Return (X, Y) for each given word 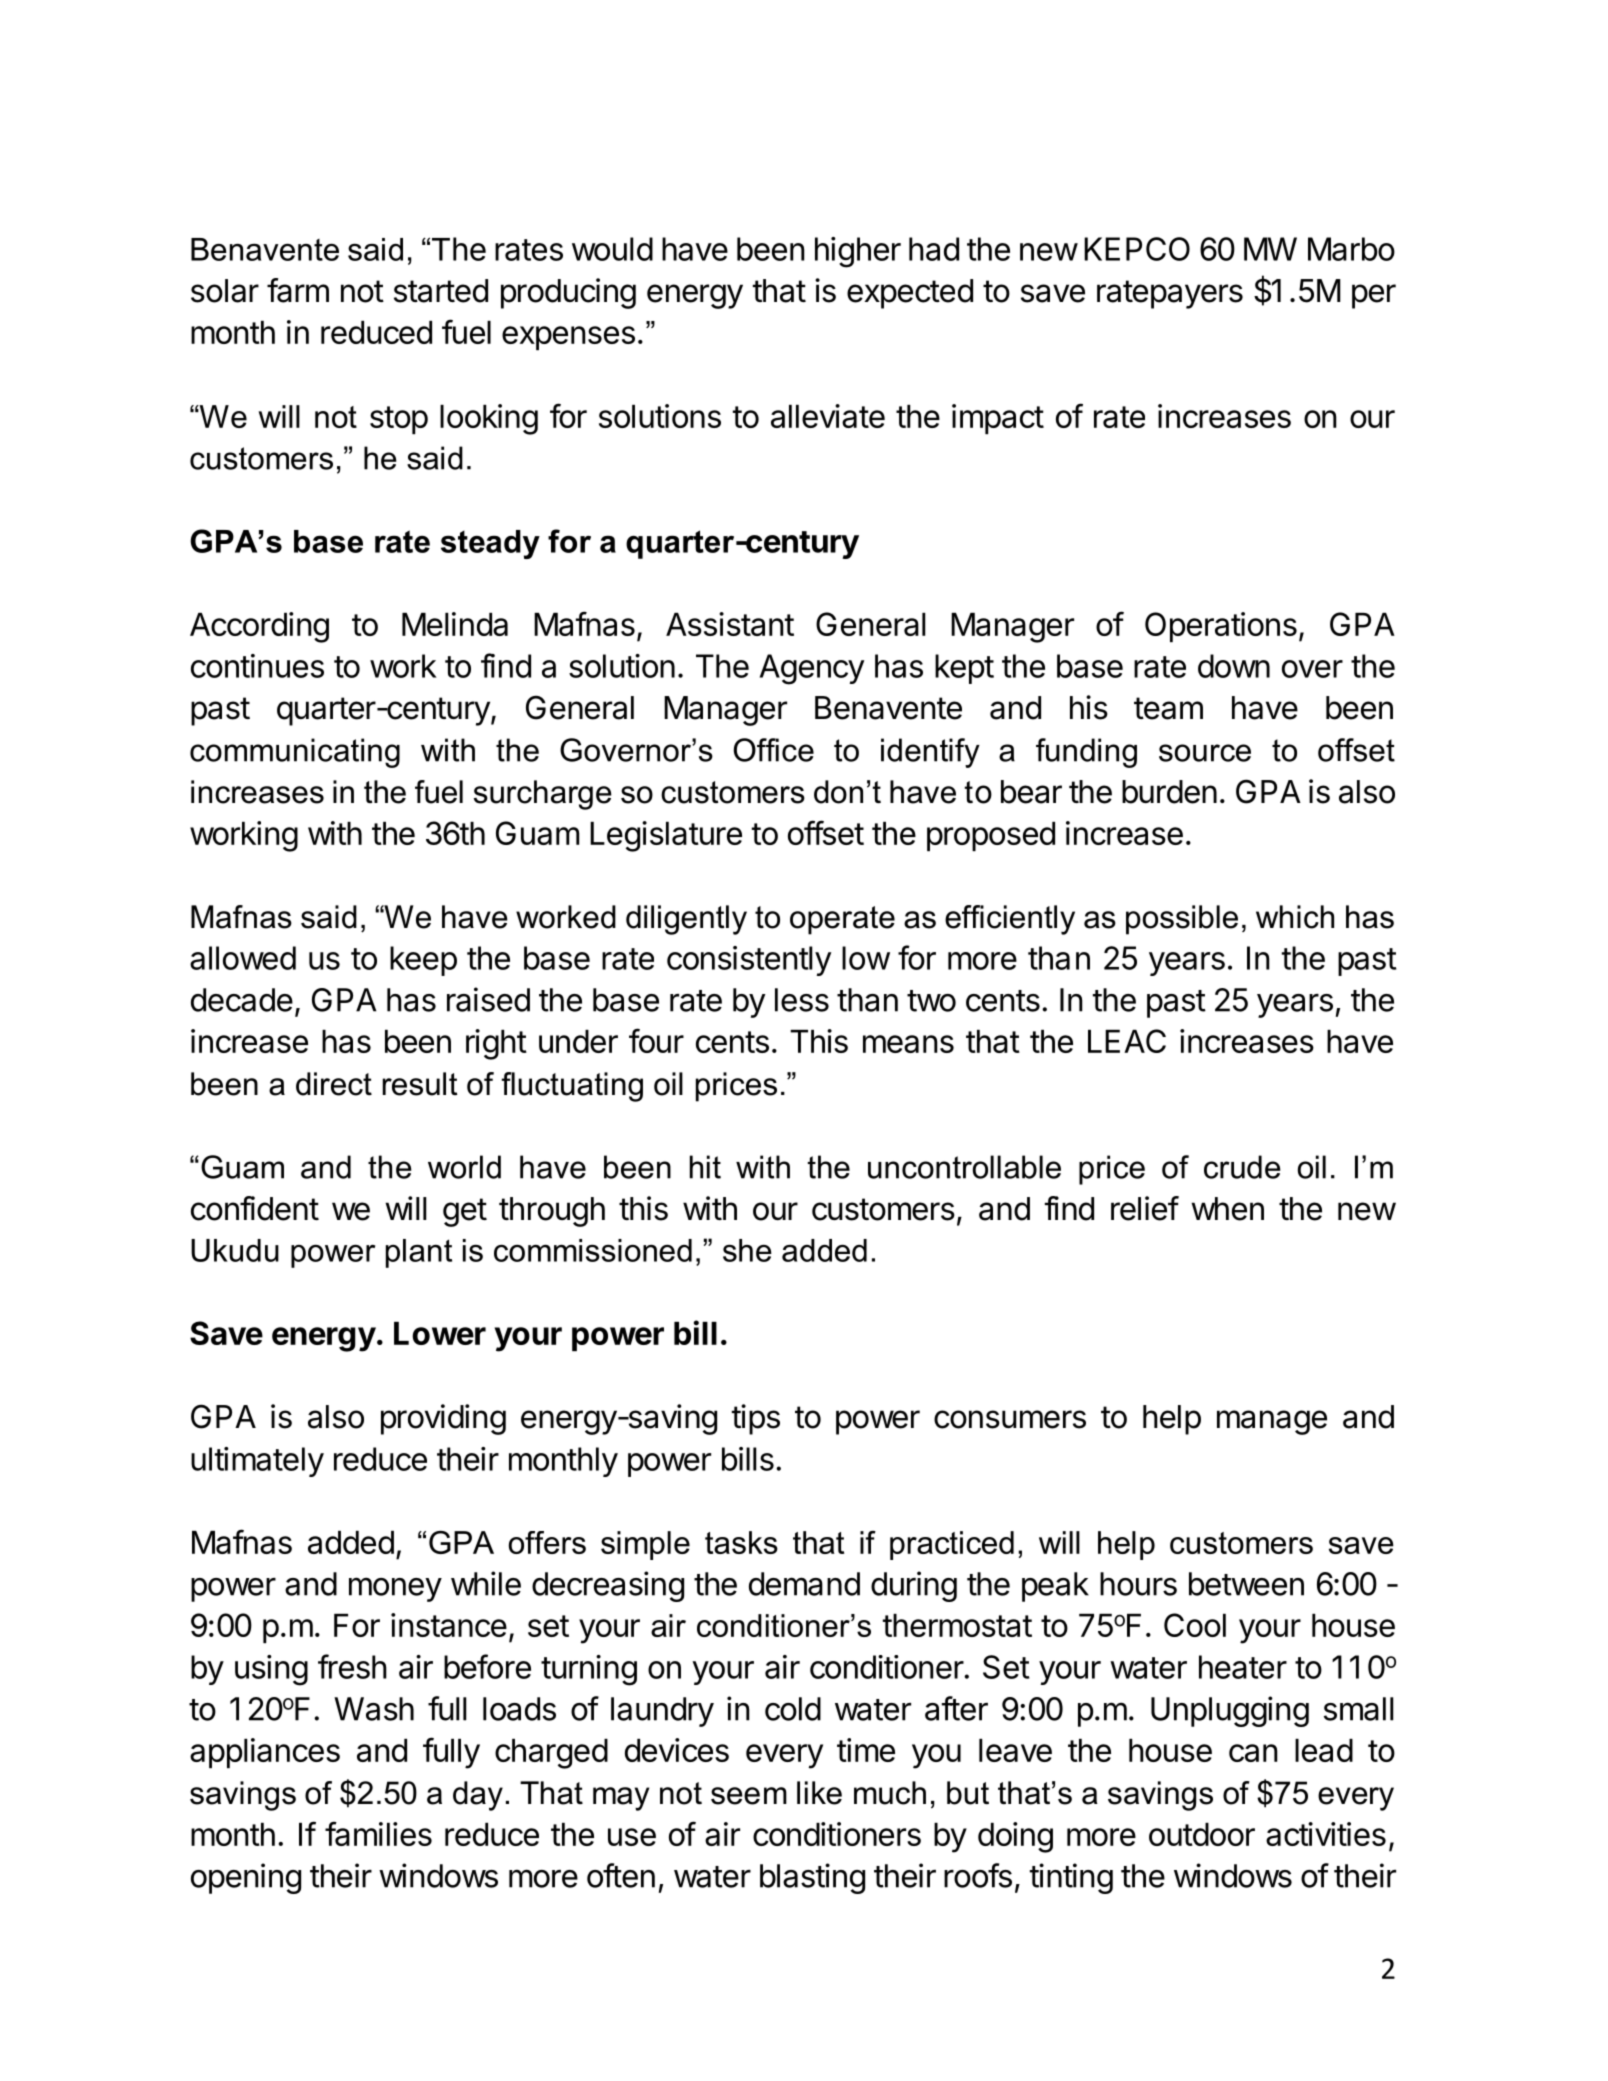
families (378, 1833)
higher (858, 252)
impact (998, 419)
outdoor (1202, 1834)
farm (298, 290)
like (819, 1793)
